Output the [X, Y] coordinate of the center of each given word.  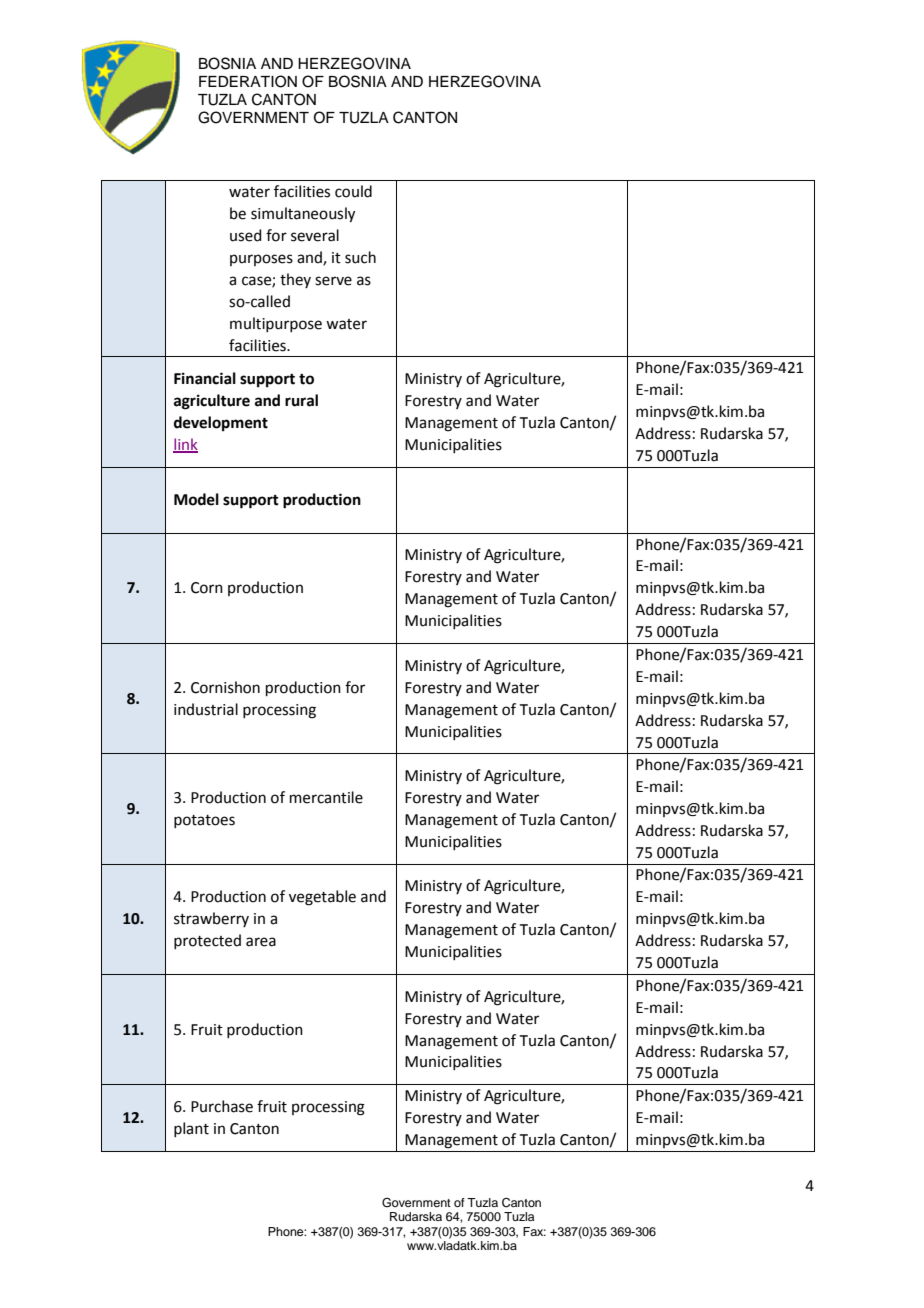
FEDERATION [248, 81]
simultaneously [303, 215]
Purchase [222, 1106]
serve [333, 281]
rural [301, 400]
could [353, 191]
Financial [205, 378]
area [261, 942]
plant [191, 1129]
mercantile [326, 797]
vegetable [322, 898]
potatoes [204, 821]
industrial [206, 709]
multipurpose [276, 324]
